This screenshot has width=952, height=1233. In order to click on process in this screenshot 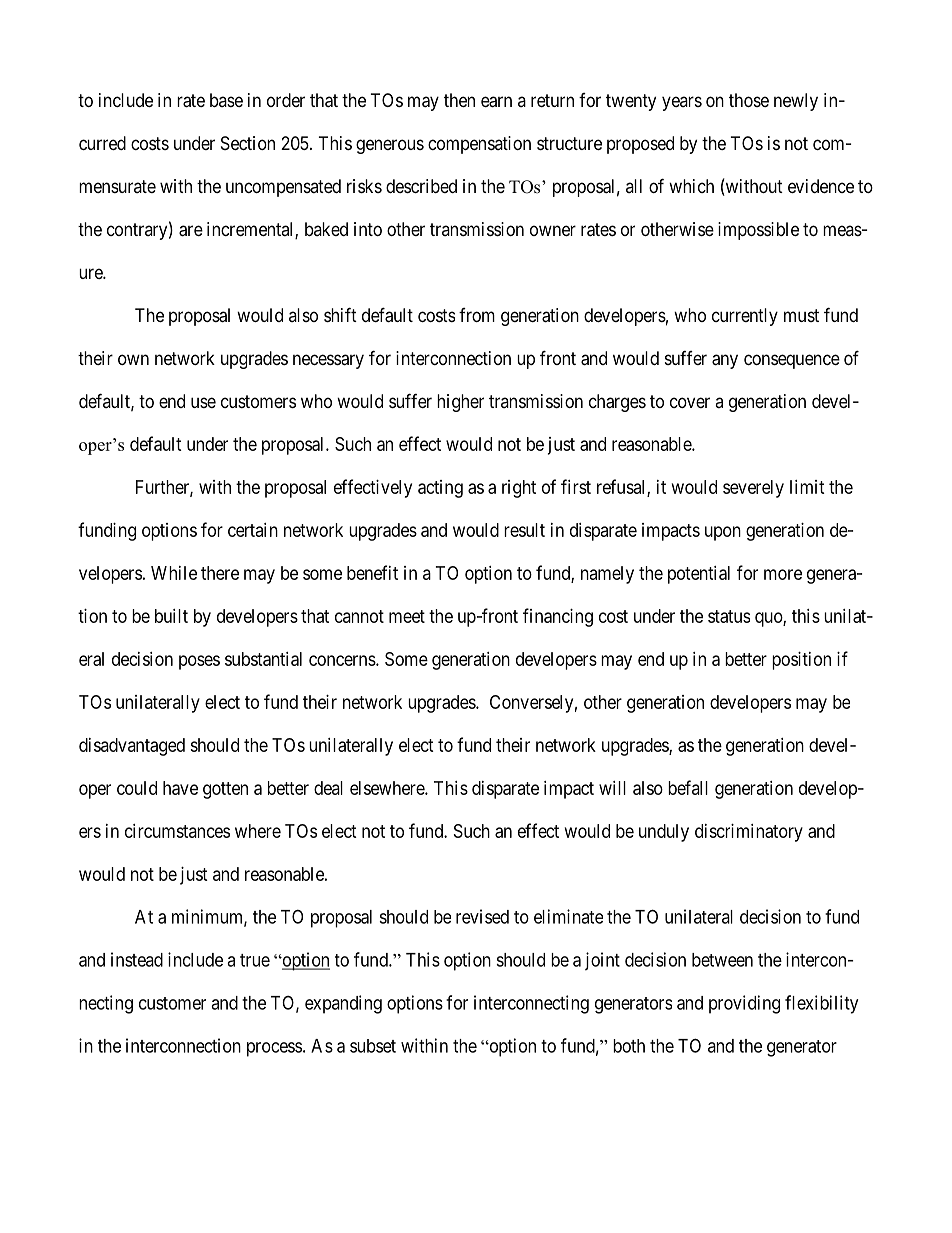, I will do `click(274, 1049)`.
